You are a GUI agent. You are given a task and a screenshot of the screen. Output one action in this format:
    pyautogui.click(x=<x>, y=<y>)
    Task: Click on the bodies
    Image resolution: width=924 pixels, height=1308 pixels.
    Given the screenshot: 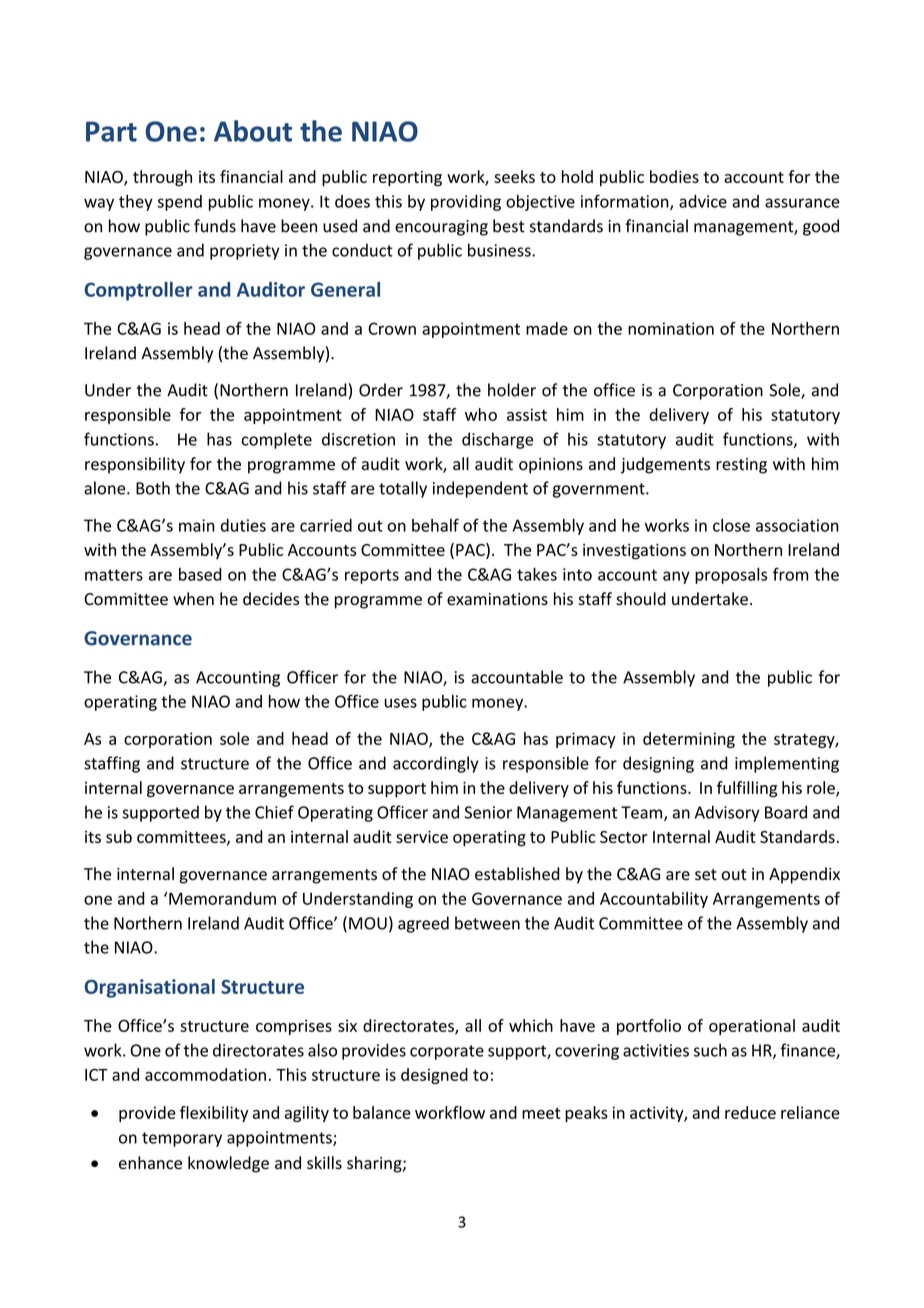 What is the action you would take?
    pyautogui.click(x=674, y=176)
